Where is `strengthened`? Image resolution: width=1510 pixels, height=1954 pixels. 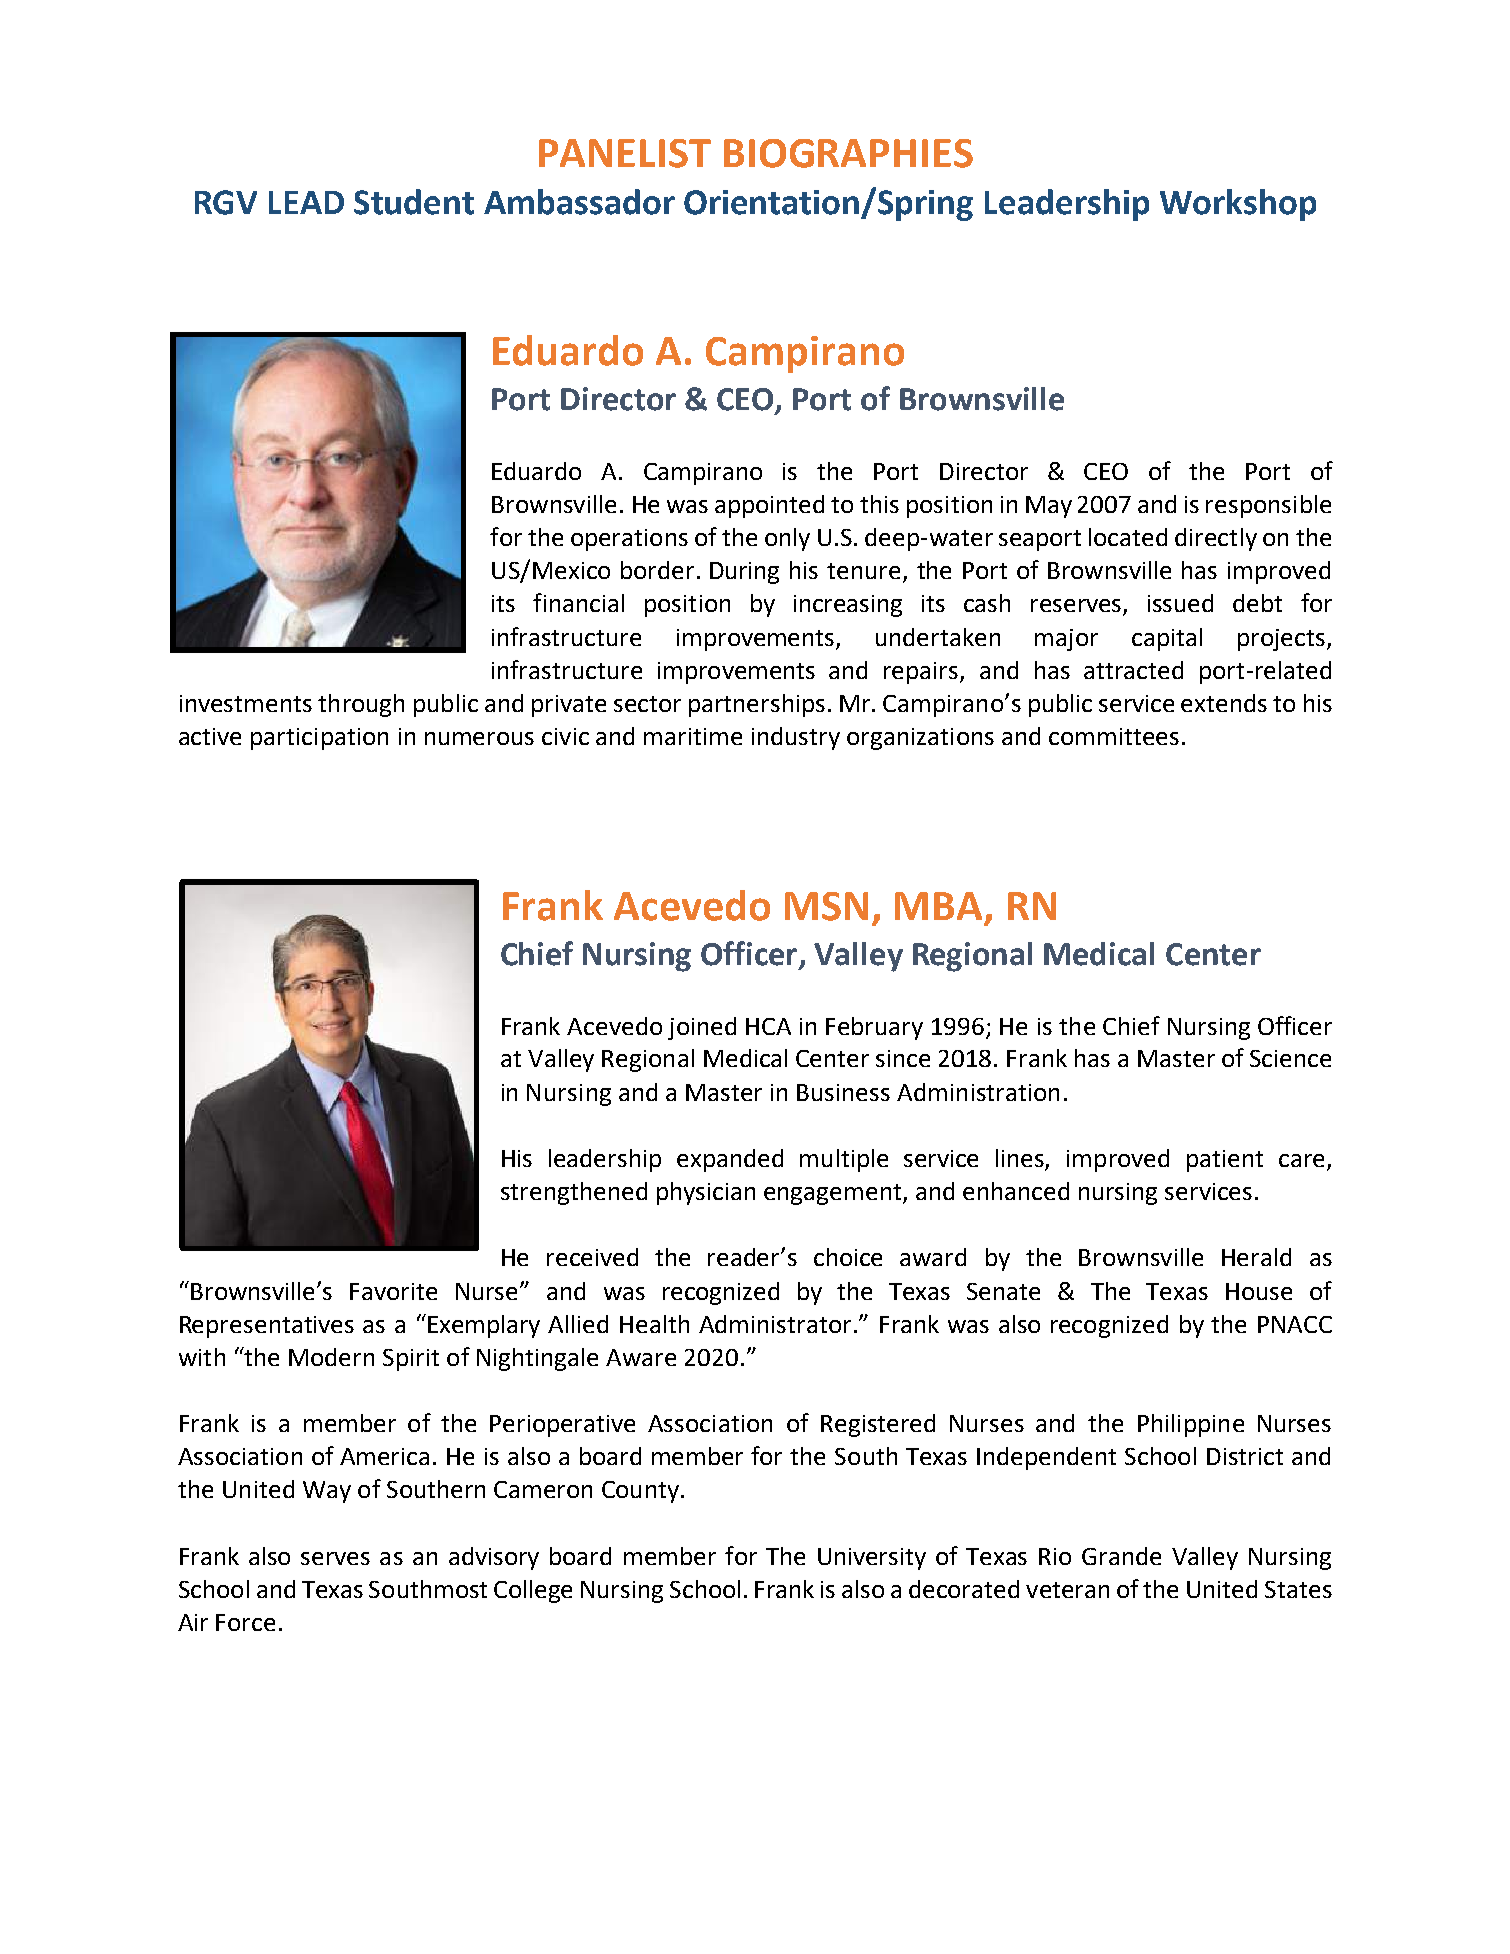 strengthened is located at coordinates (574, 1193).
